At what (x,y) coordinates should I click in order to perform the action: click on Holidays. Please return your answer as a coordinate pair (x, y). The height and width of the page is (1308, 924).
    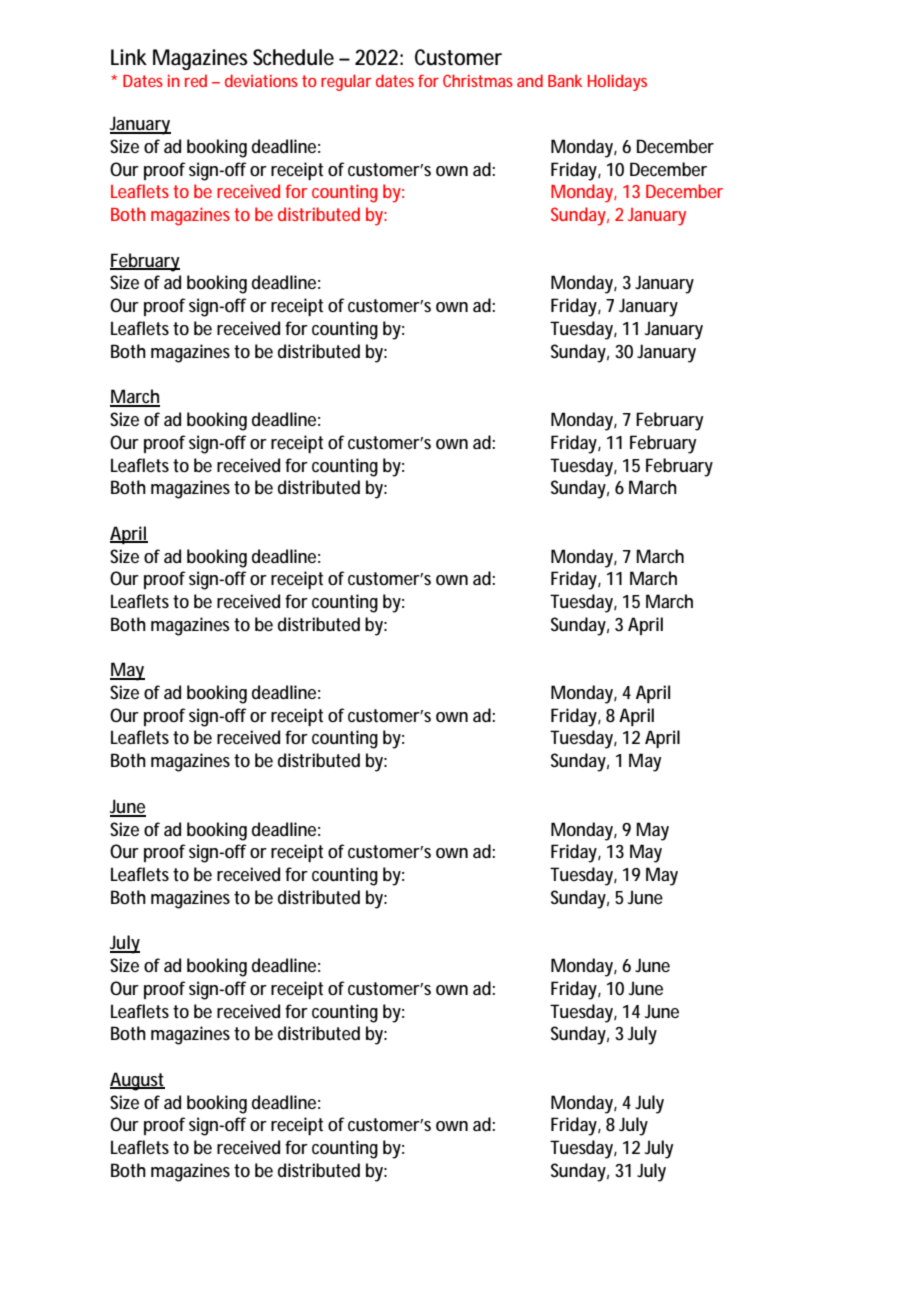
    Looking at the image, I should click on (617, 82).
